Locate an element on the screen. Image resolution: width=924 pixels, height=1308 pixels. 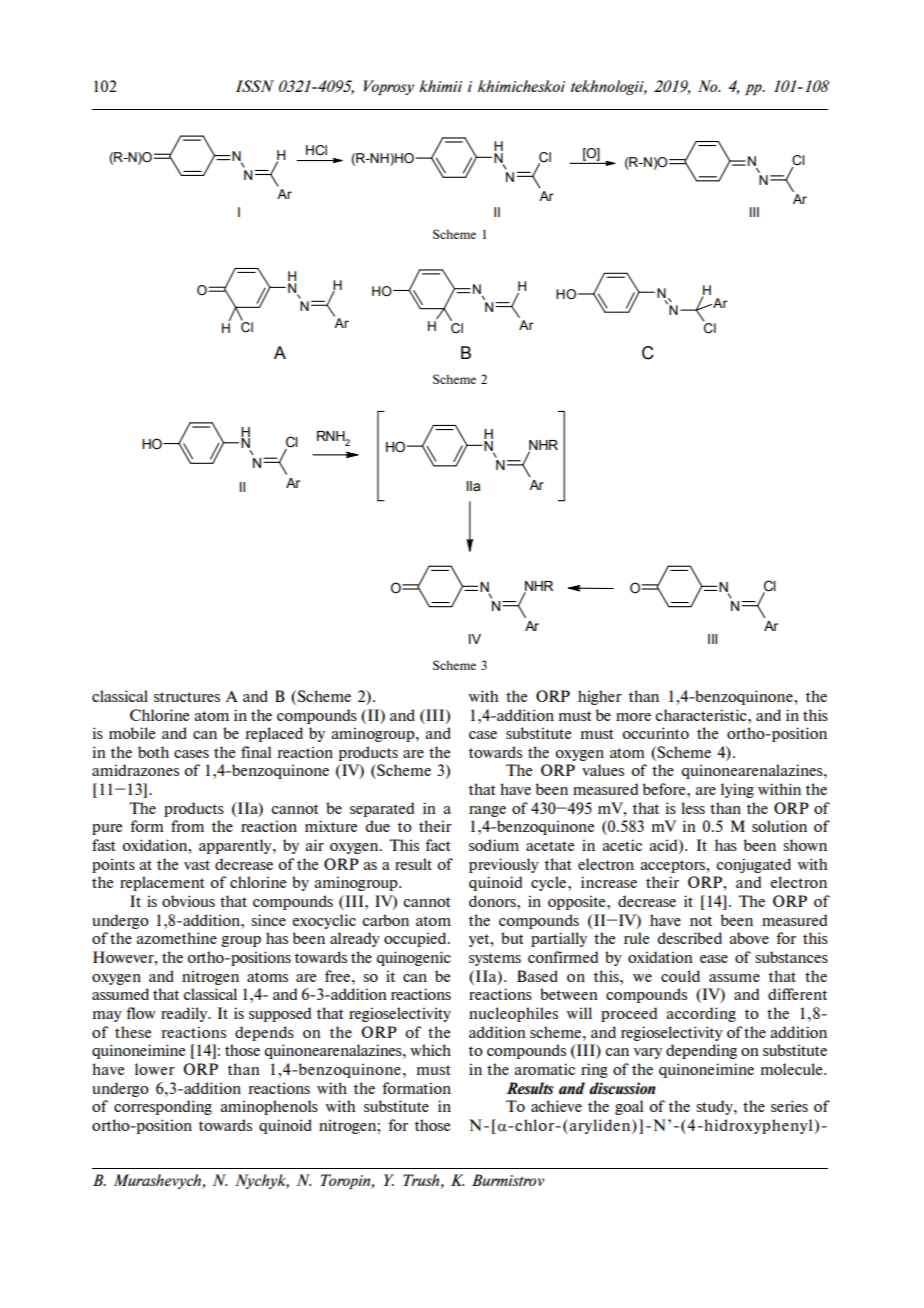
depending is located at coordinates (701, 1051).
